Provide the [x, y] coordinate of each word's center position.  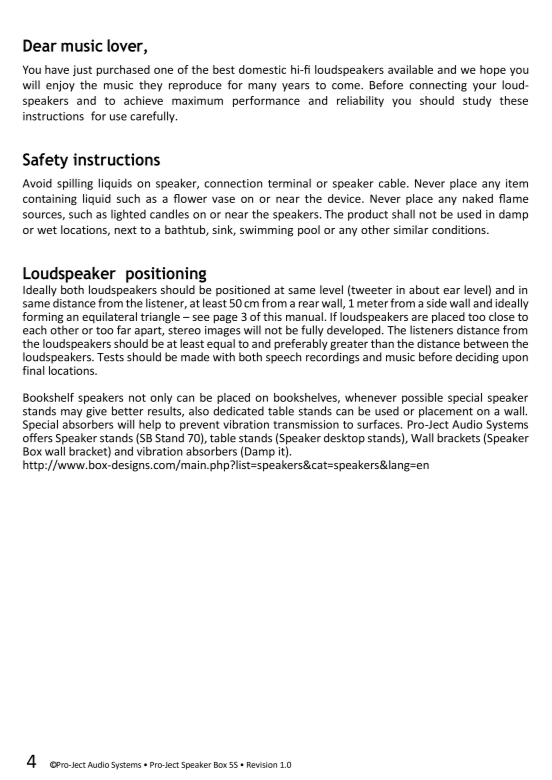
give [96, 412]
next [126, 230]
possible [422, 398]
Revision [262, 765]
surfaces [379, 424]
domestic [262, 69]
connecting [438, 86]
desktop [344, 439]
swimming [266, 231]
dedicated [238, 411]
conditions [460, 229]
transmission [306, 424]
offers [38, 438]
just [82, 70]
